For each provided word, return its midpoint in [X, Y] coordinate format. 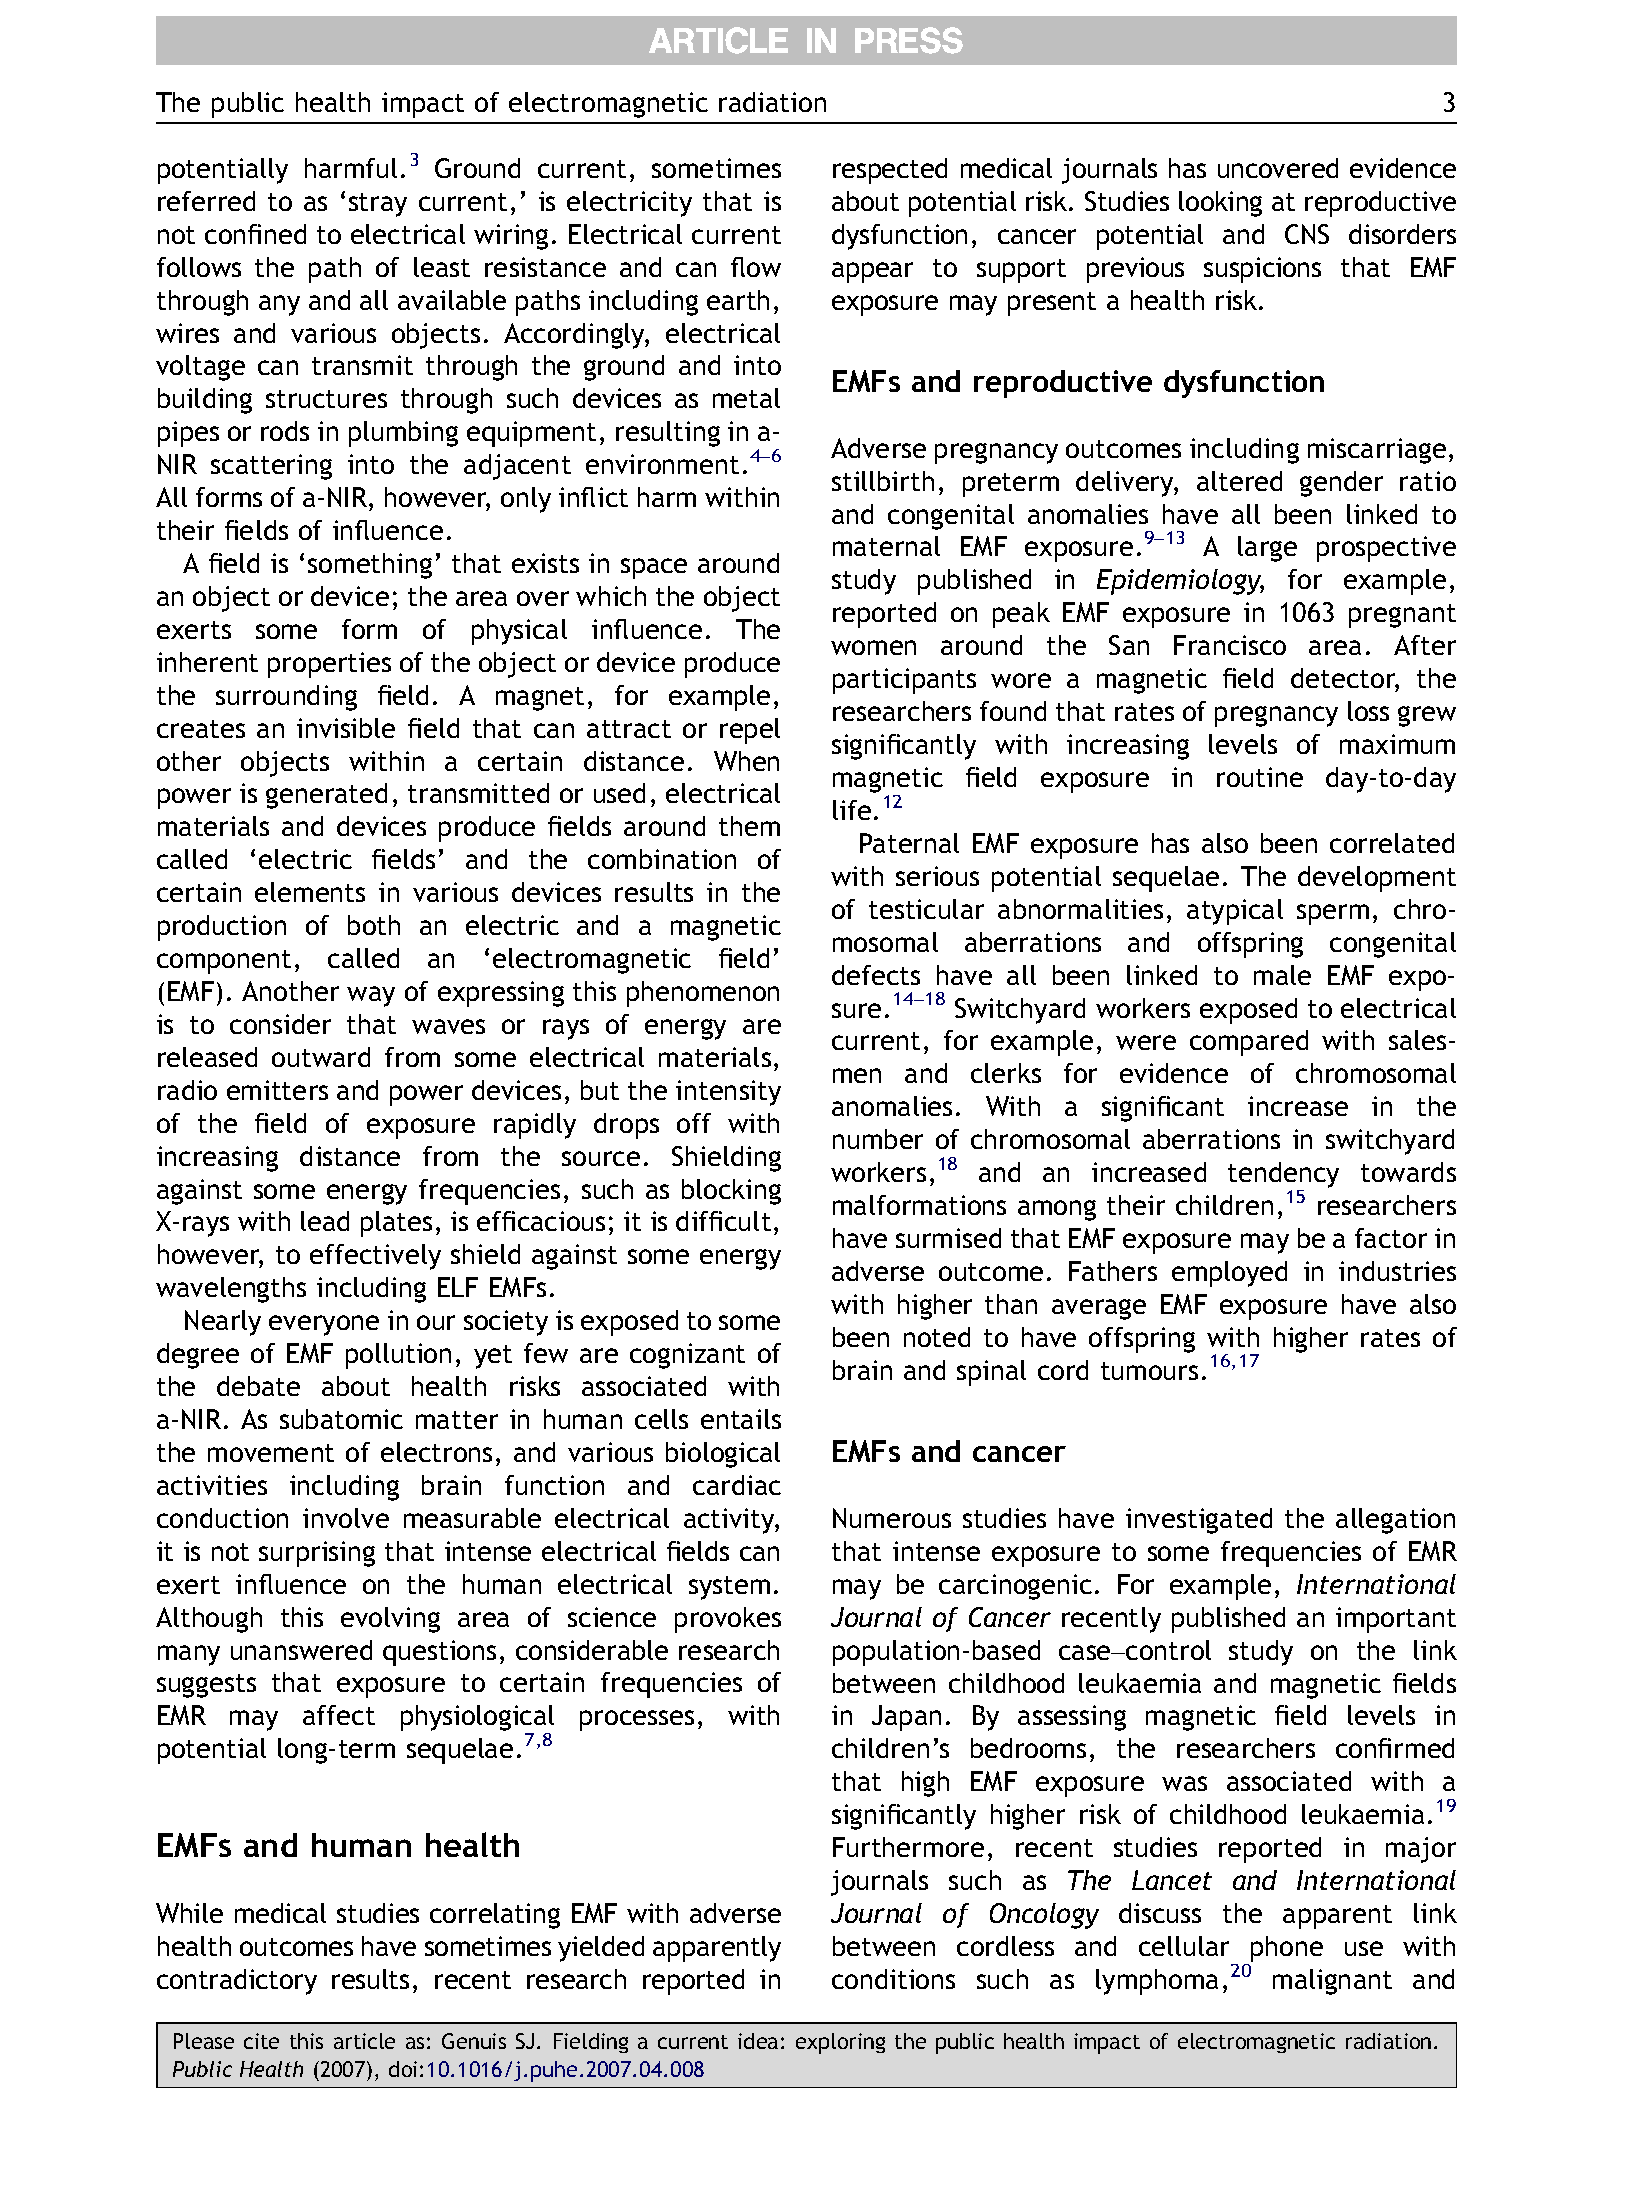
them [749, 826]
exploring [840, 2043]
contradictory [237, 1982]
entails [741, 1419]
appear [872, 272]
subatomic [341, 1419]
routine [1260, 777]
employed [1229, 1274]
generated [326, 796]
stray [378, 205]
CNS [1307, 234]
